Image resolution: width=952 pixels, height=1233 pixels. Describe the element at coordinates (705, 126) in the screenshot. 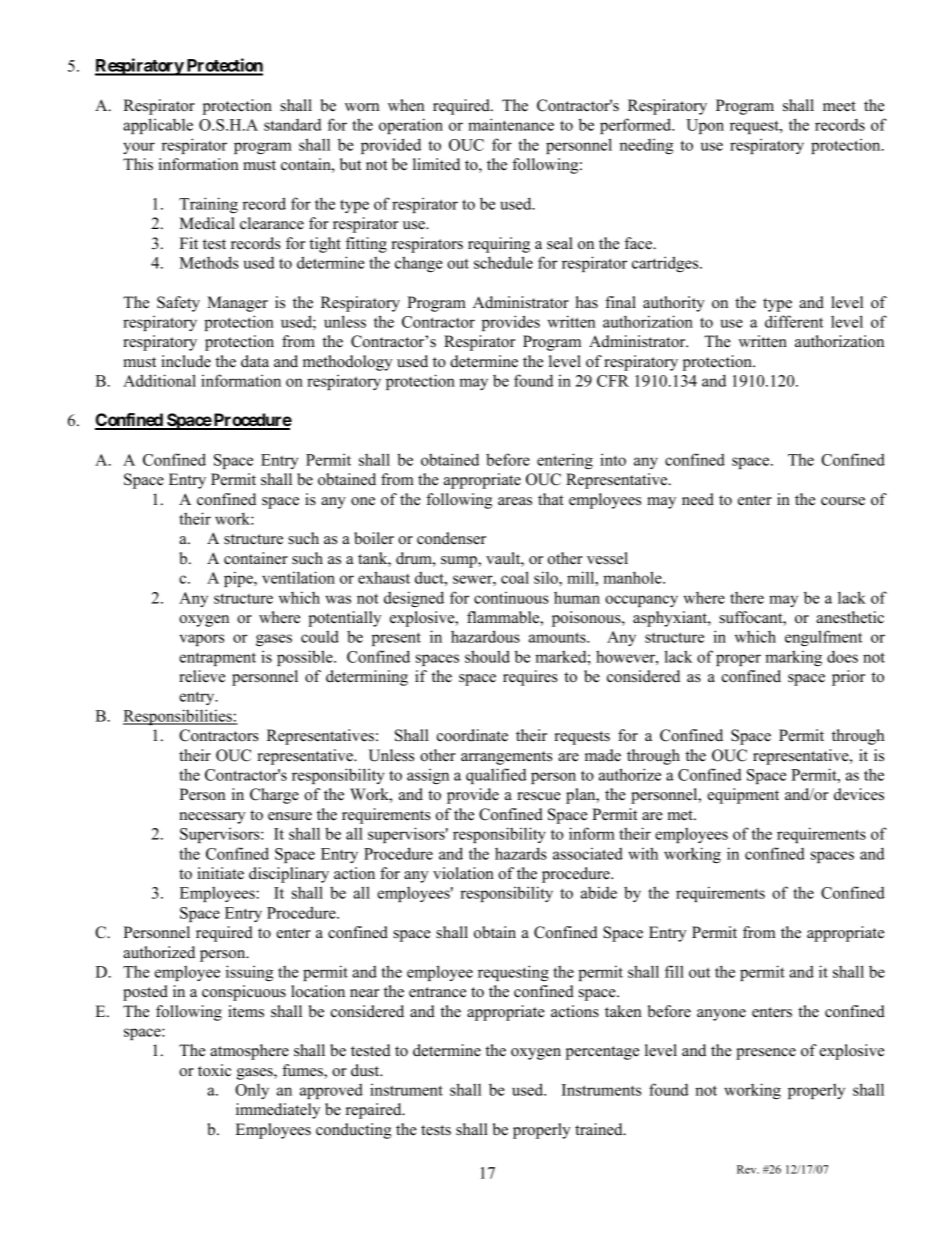

I see `Upon` at that location.
